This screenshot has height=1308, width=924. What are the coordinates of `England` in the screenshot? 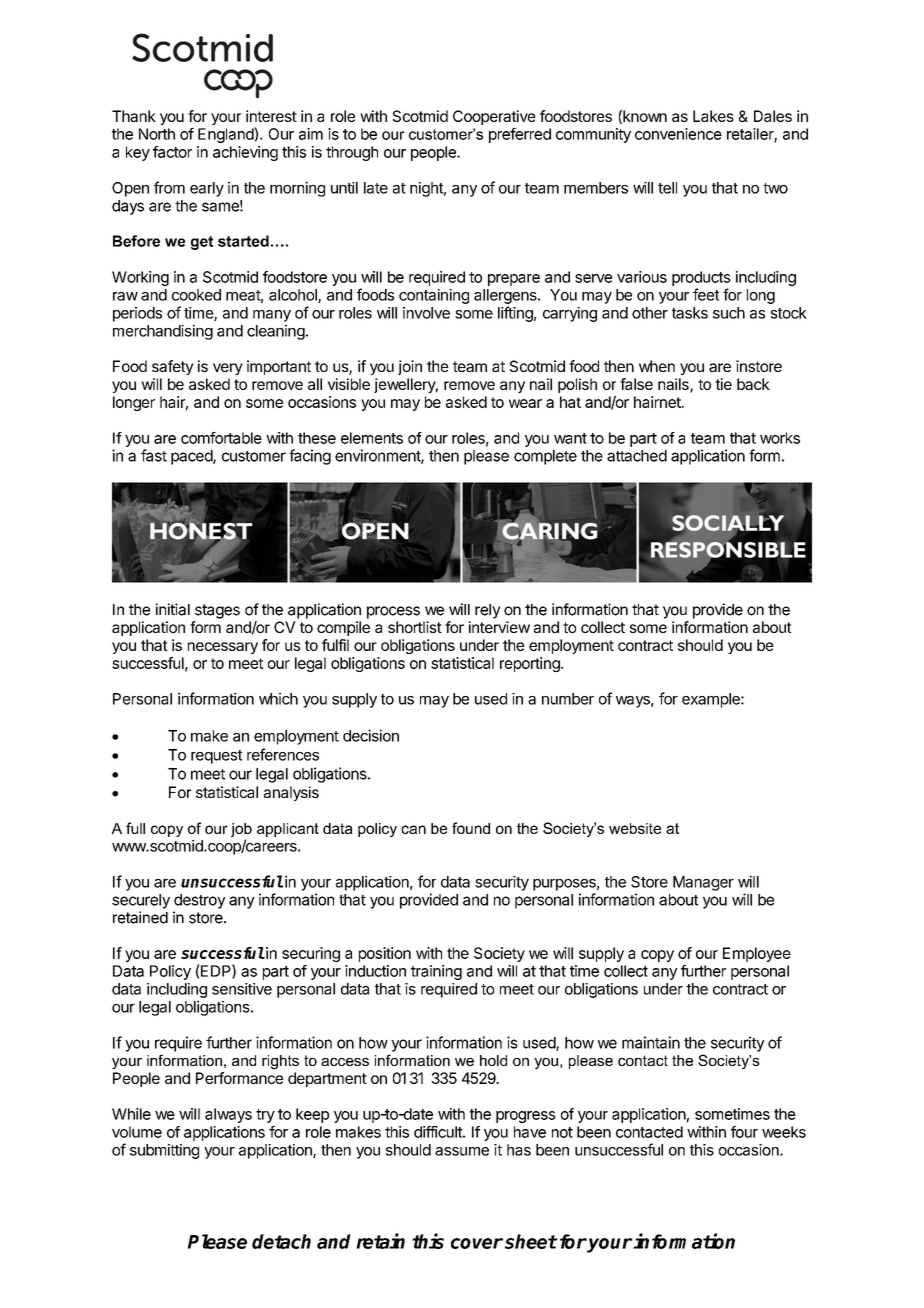 It's located at (226, 135).
